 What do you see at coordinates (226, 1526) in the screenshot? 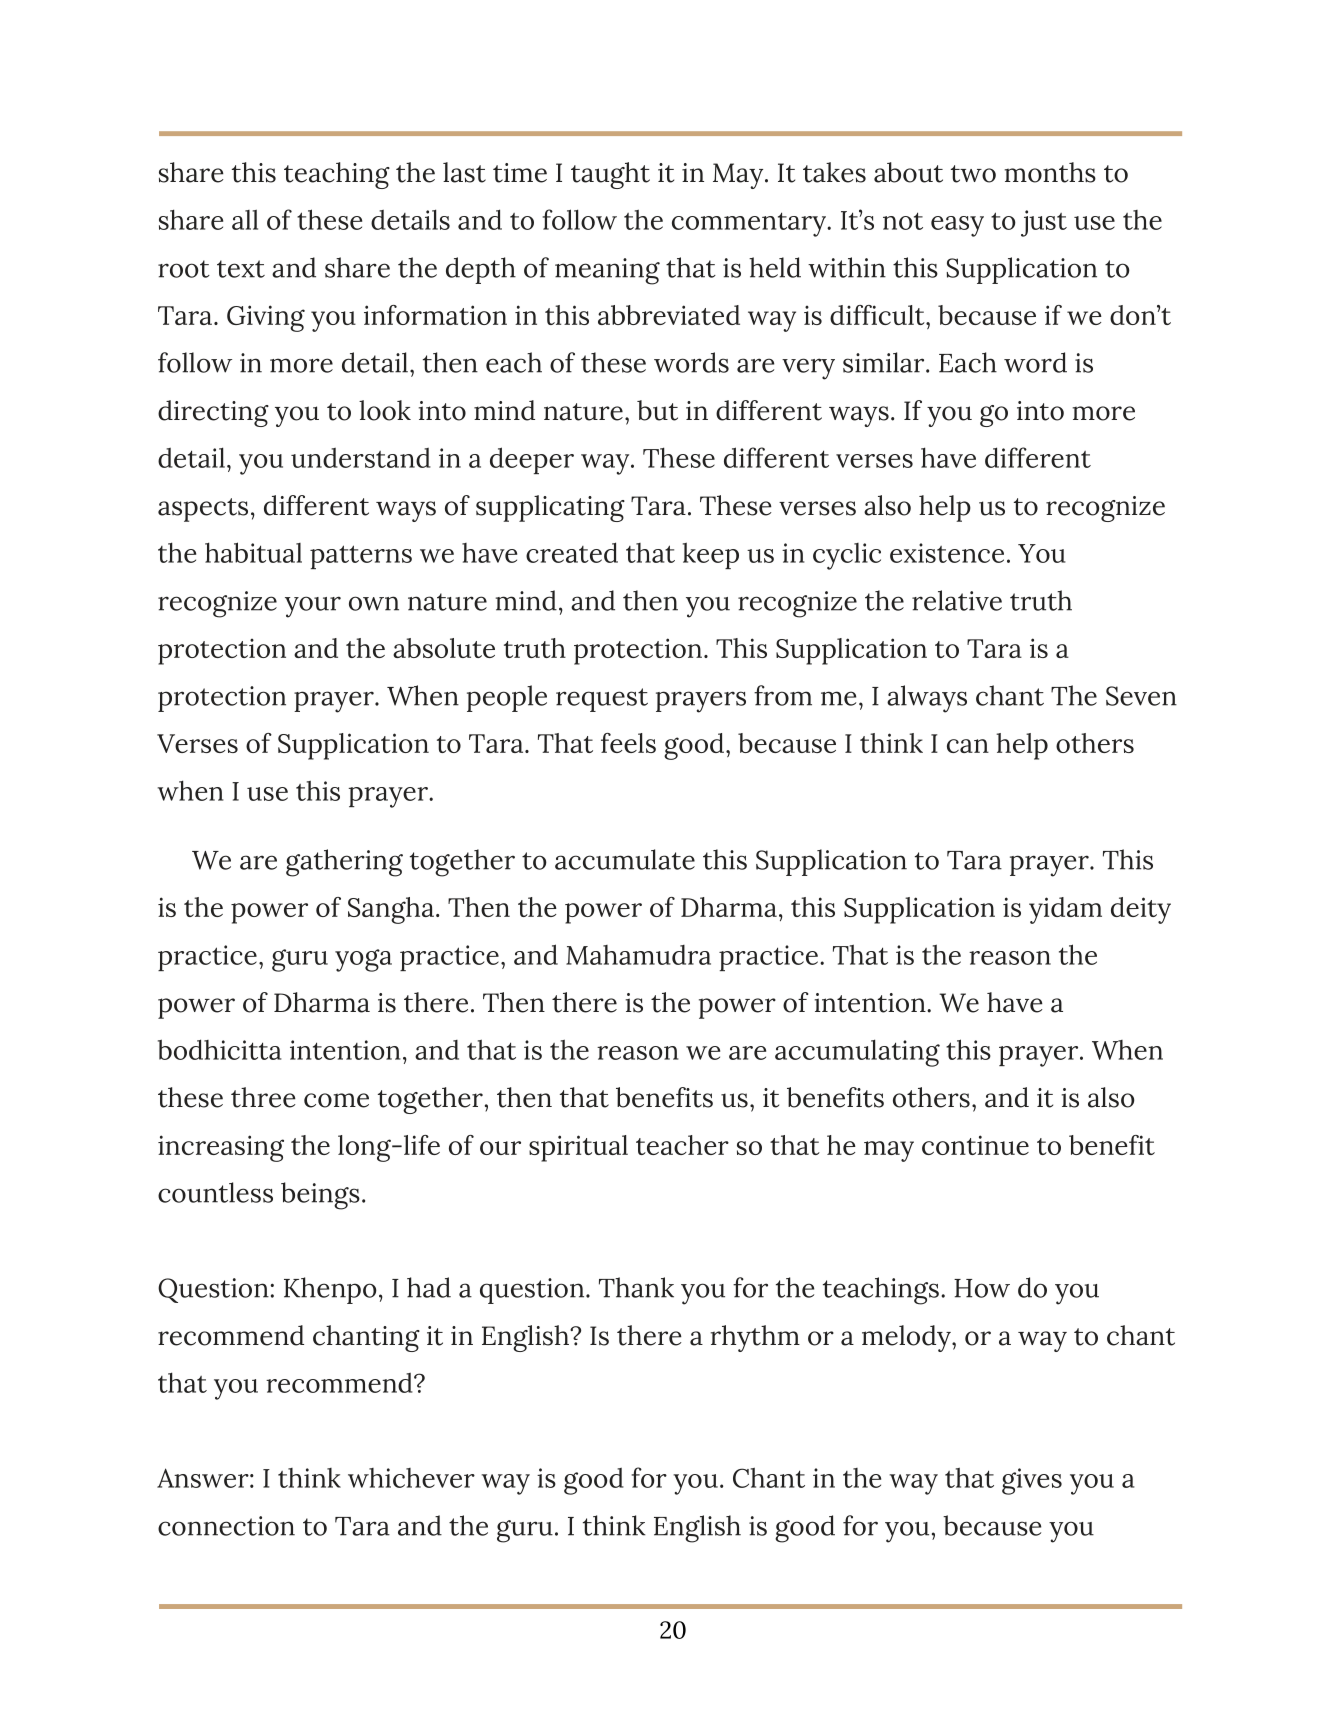
I see `connection` at bounding box center [226, 1526].
